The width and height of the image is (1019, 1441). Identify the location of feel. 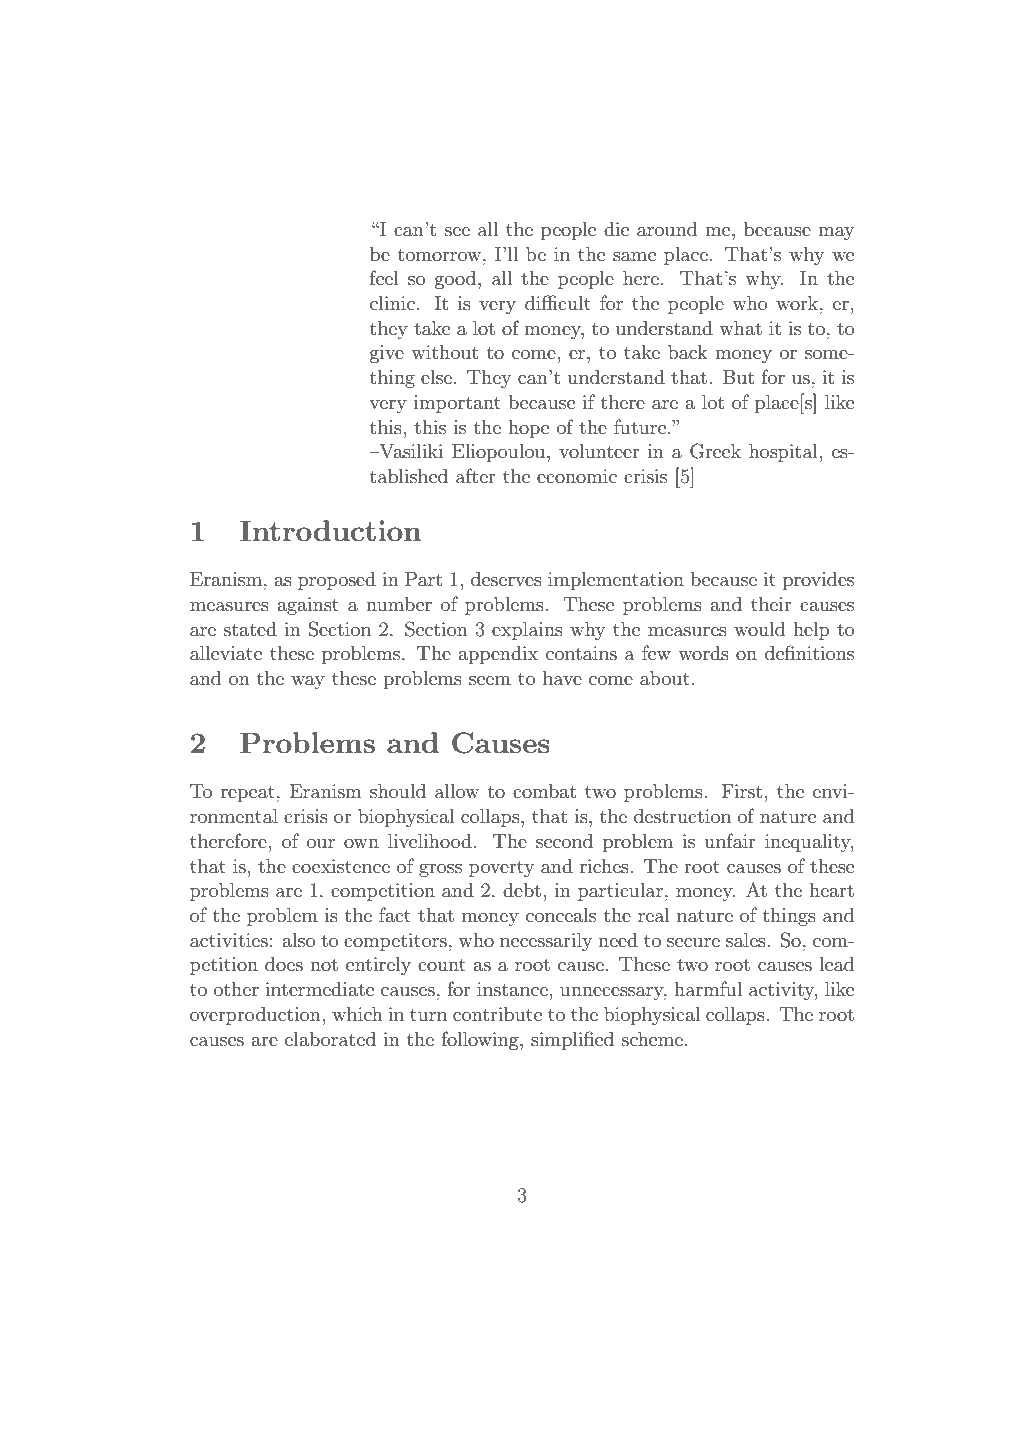
(384, 277).
